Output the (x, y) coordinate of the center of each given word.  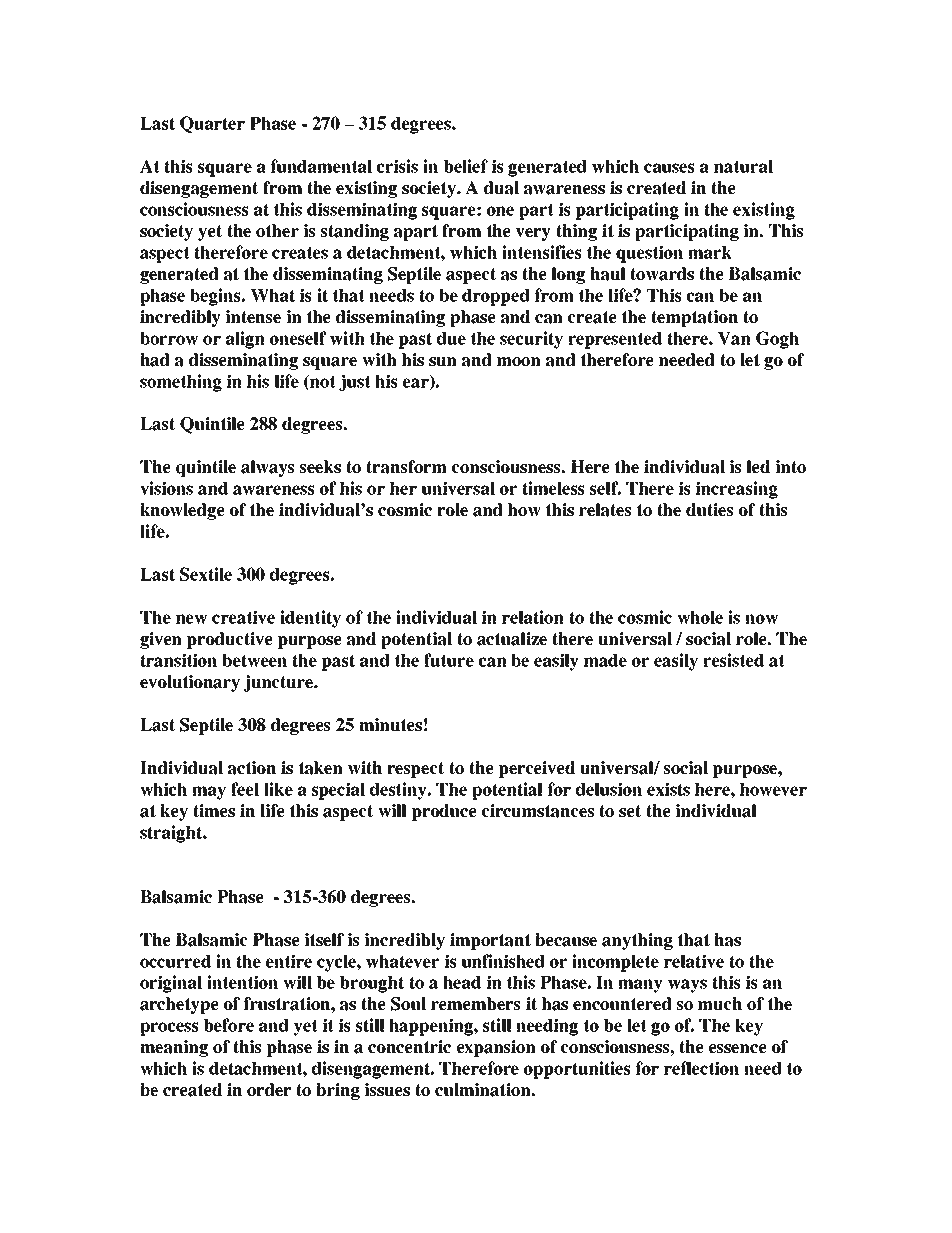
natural (743, 166)
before (229, 1025)
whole (700, 617)
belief (466, 166)
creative (243, 617)
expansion (496, 1048)
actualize (512, 639)
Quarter (212, 124)
